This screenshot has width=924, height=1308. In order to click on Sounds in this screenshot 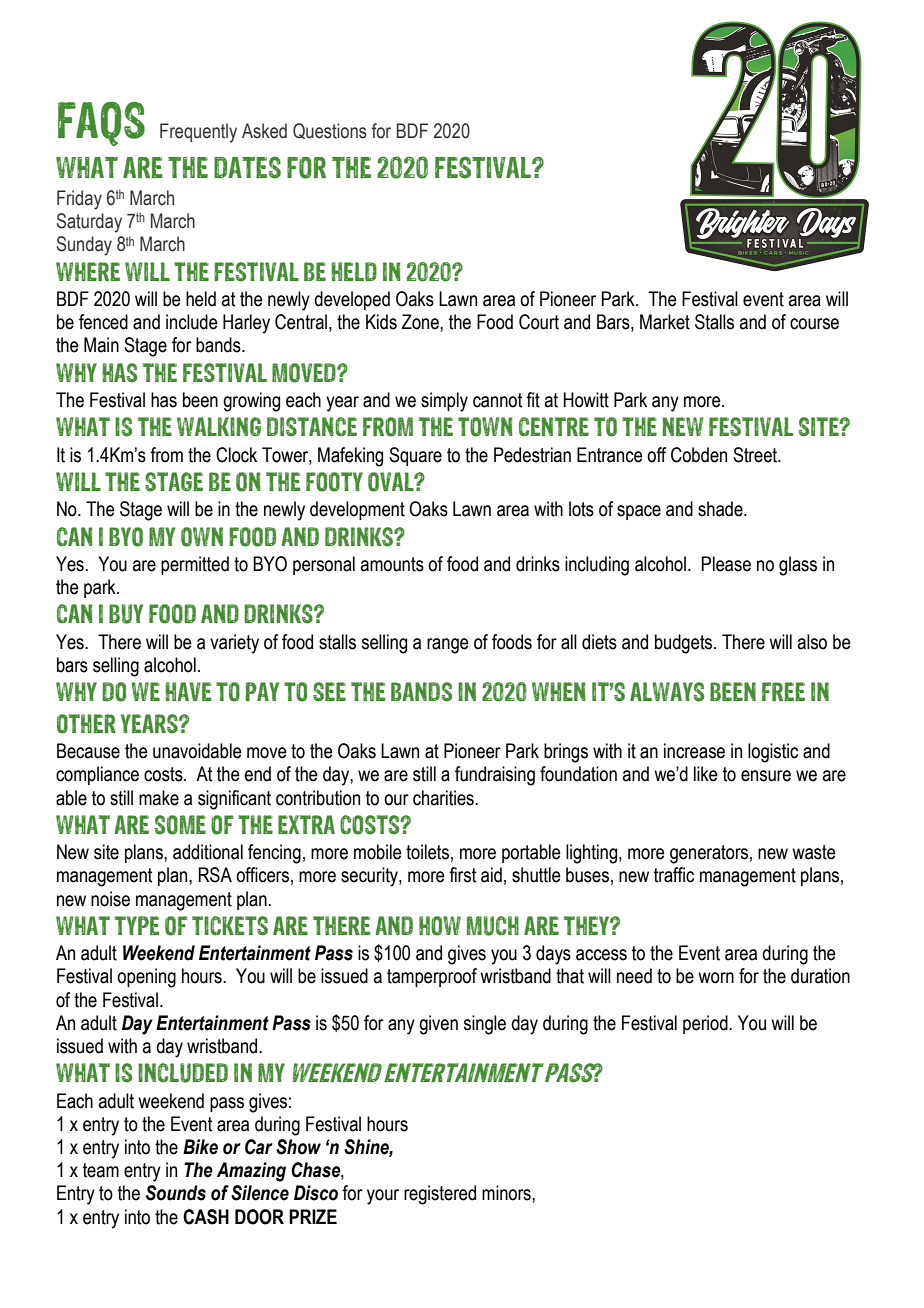, I will do `click(176, 1193)`.
